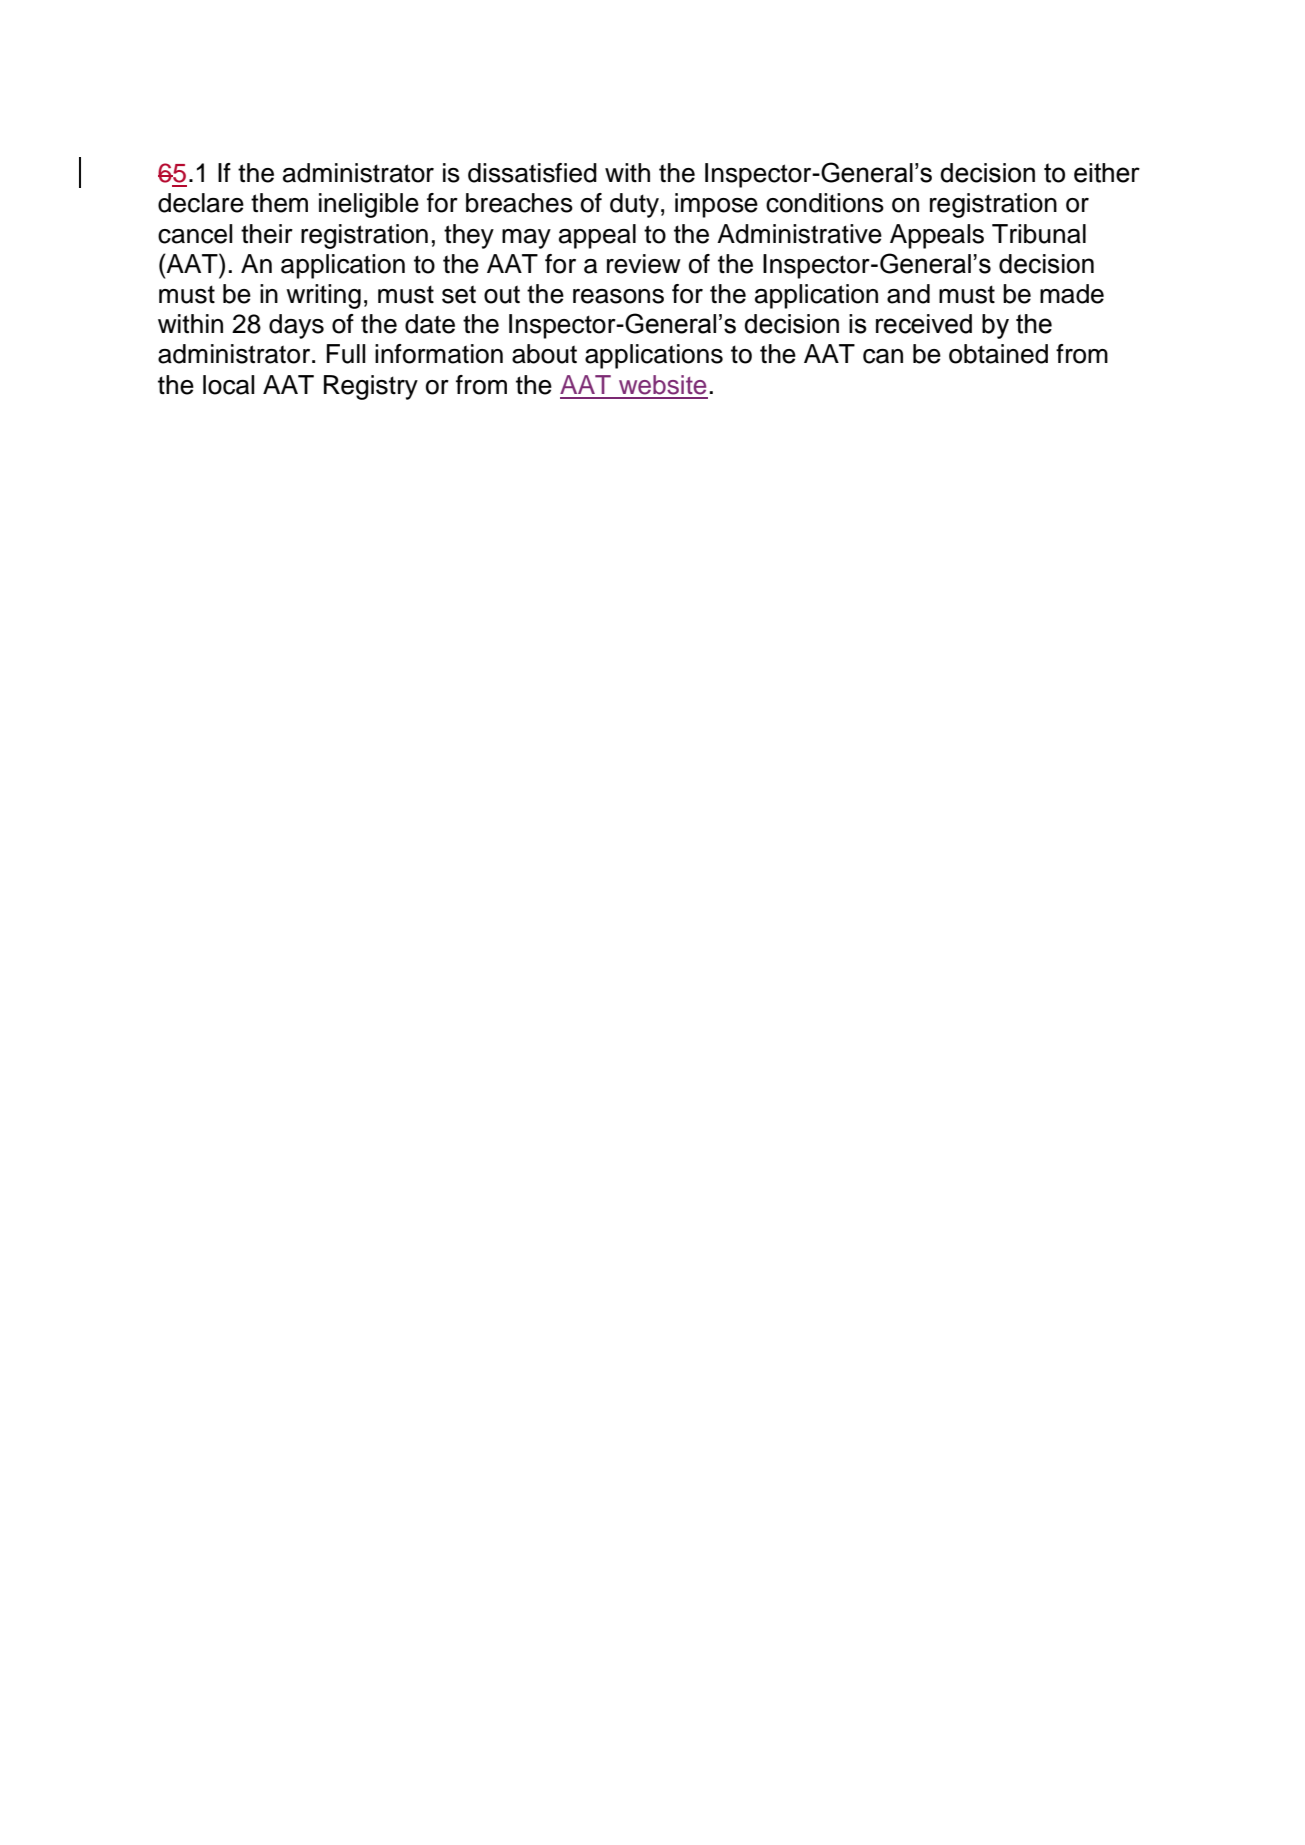 The image size is (1305, 1845). Describe the element at coordinates (532, 173) in the image. I see `dissatisfied` at that location.
